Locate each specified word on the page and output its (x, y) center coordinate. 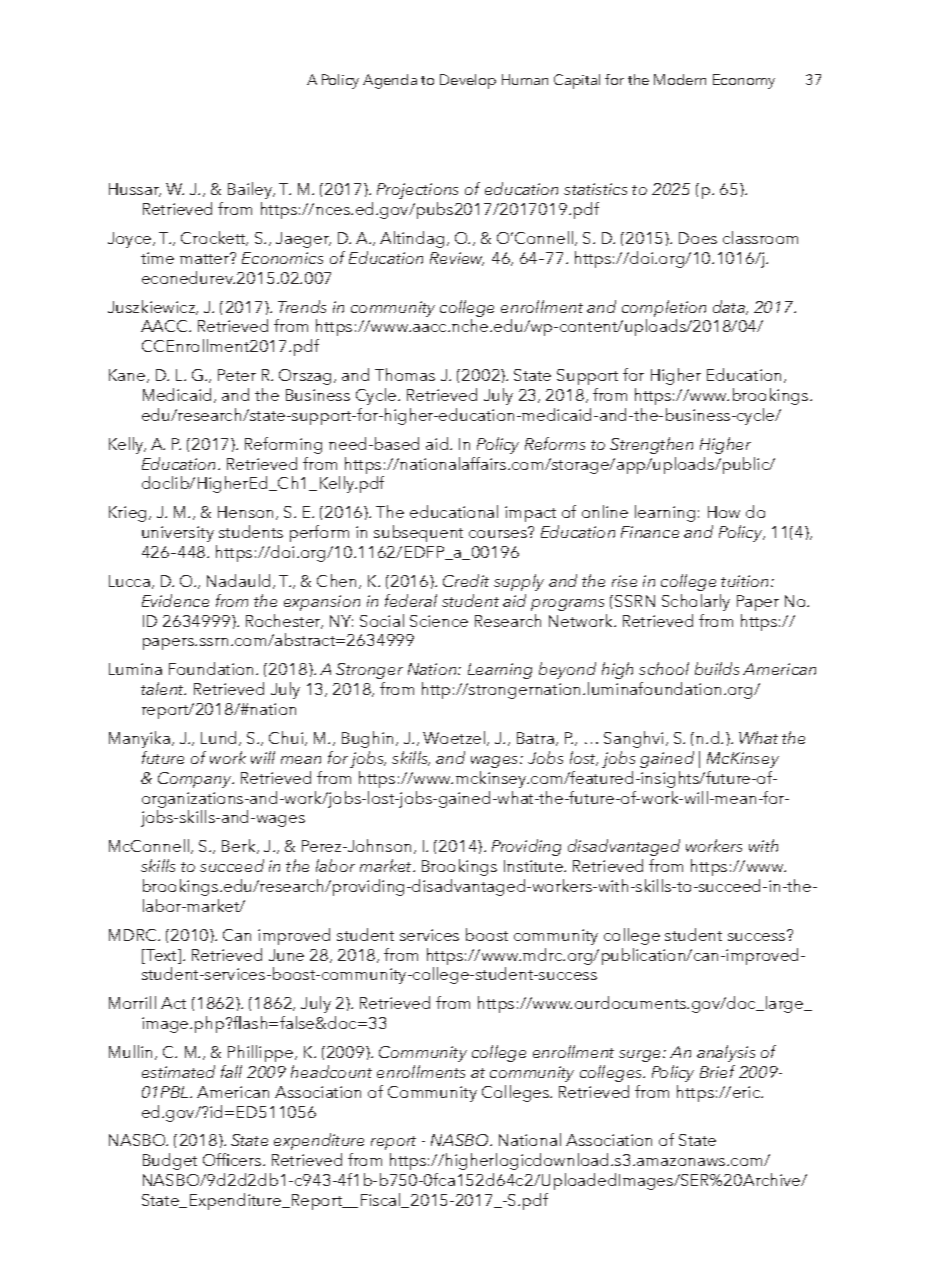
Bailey (251, 190)
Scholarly (696, 602)
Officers (233, 1159)
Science (439, 621)
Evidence (175, 600)
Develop (468, 81)
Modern (680, 79)
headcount (331, 1071)
